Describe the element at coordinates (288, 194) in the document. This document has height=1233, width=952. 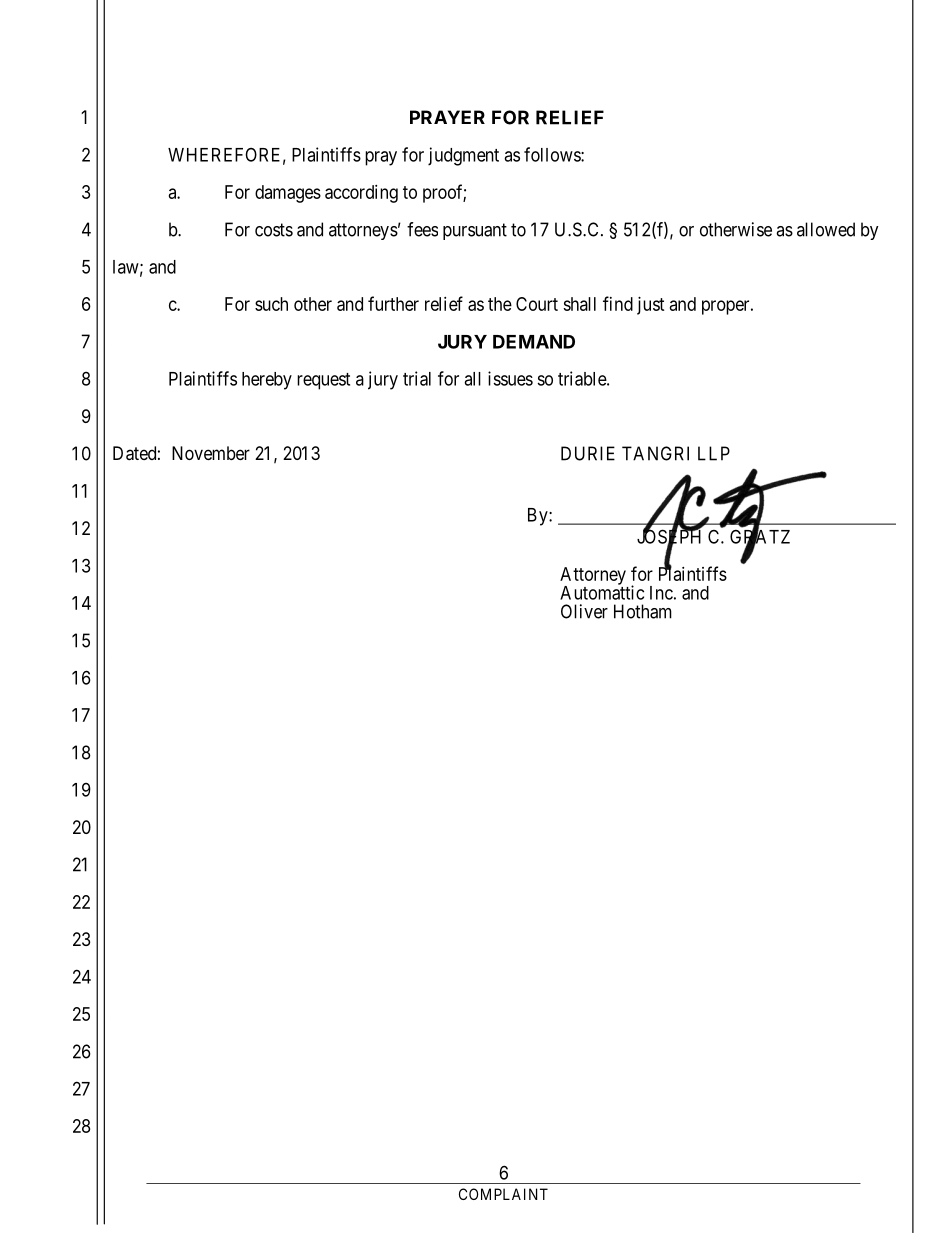
I see `damages` at that location.
